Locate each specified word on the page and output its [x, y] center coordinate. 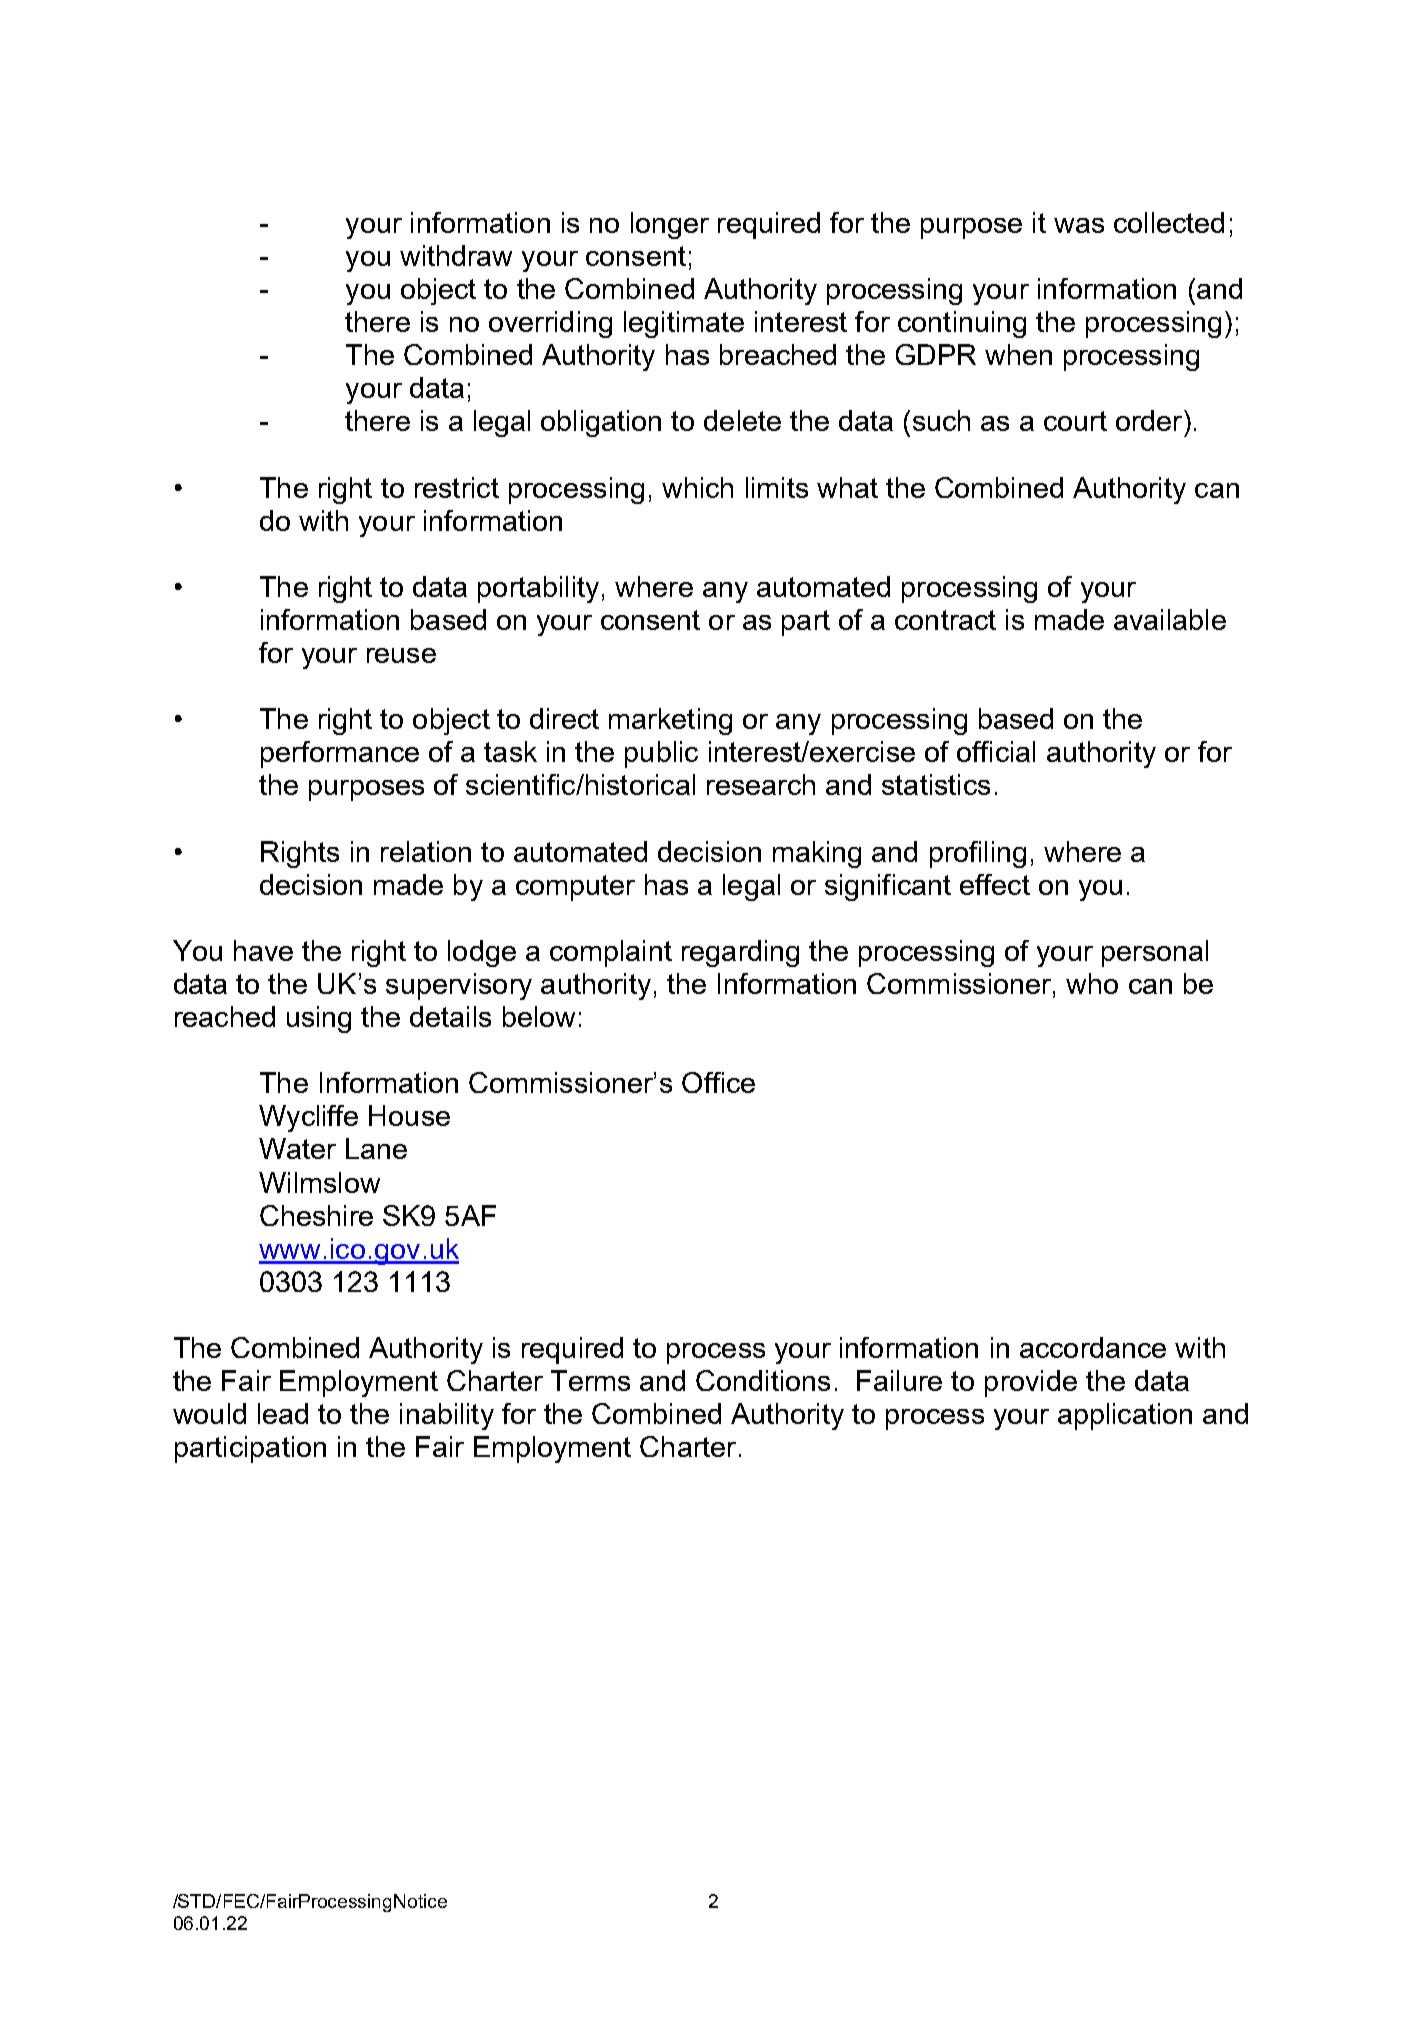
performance [340, 754]
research [761, 784]
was [1079, 225]
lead [283, 1413]
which [697, 487]
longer [670, 225]
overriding [550, 324]
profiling [978, 854]
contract [945, 620]
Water [297, 1148]
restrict [457, 487]
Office [718, 1082]
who [1092, 983]
